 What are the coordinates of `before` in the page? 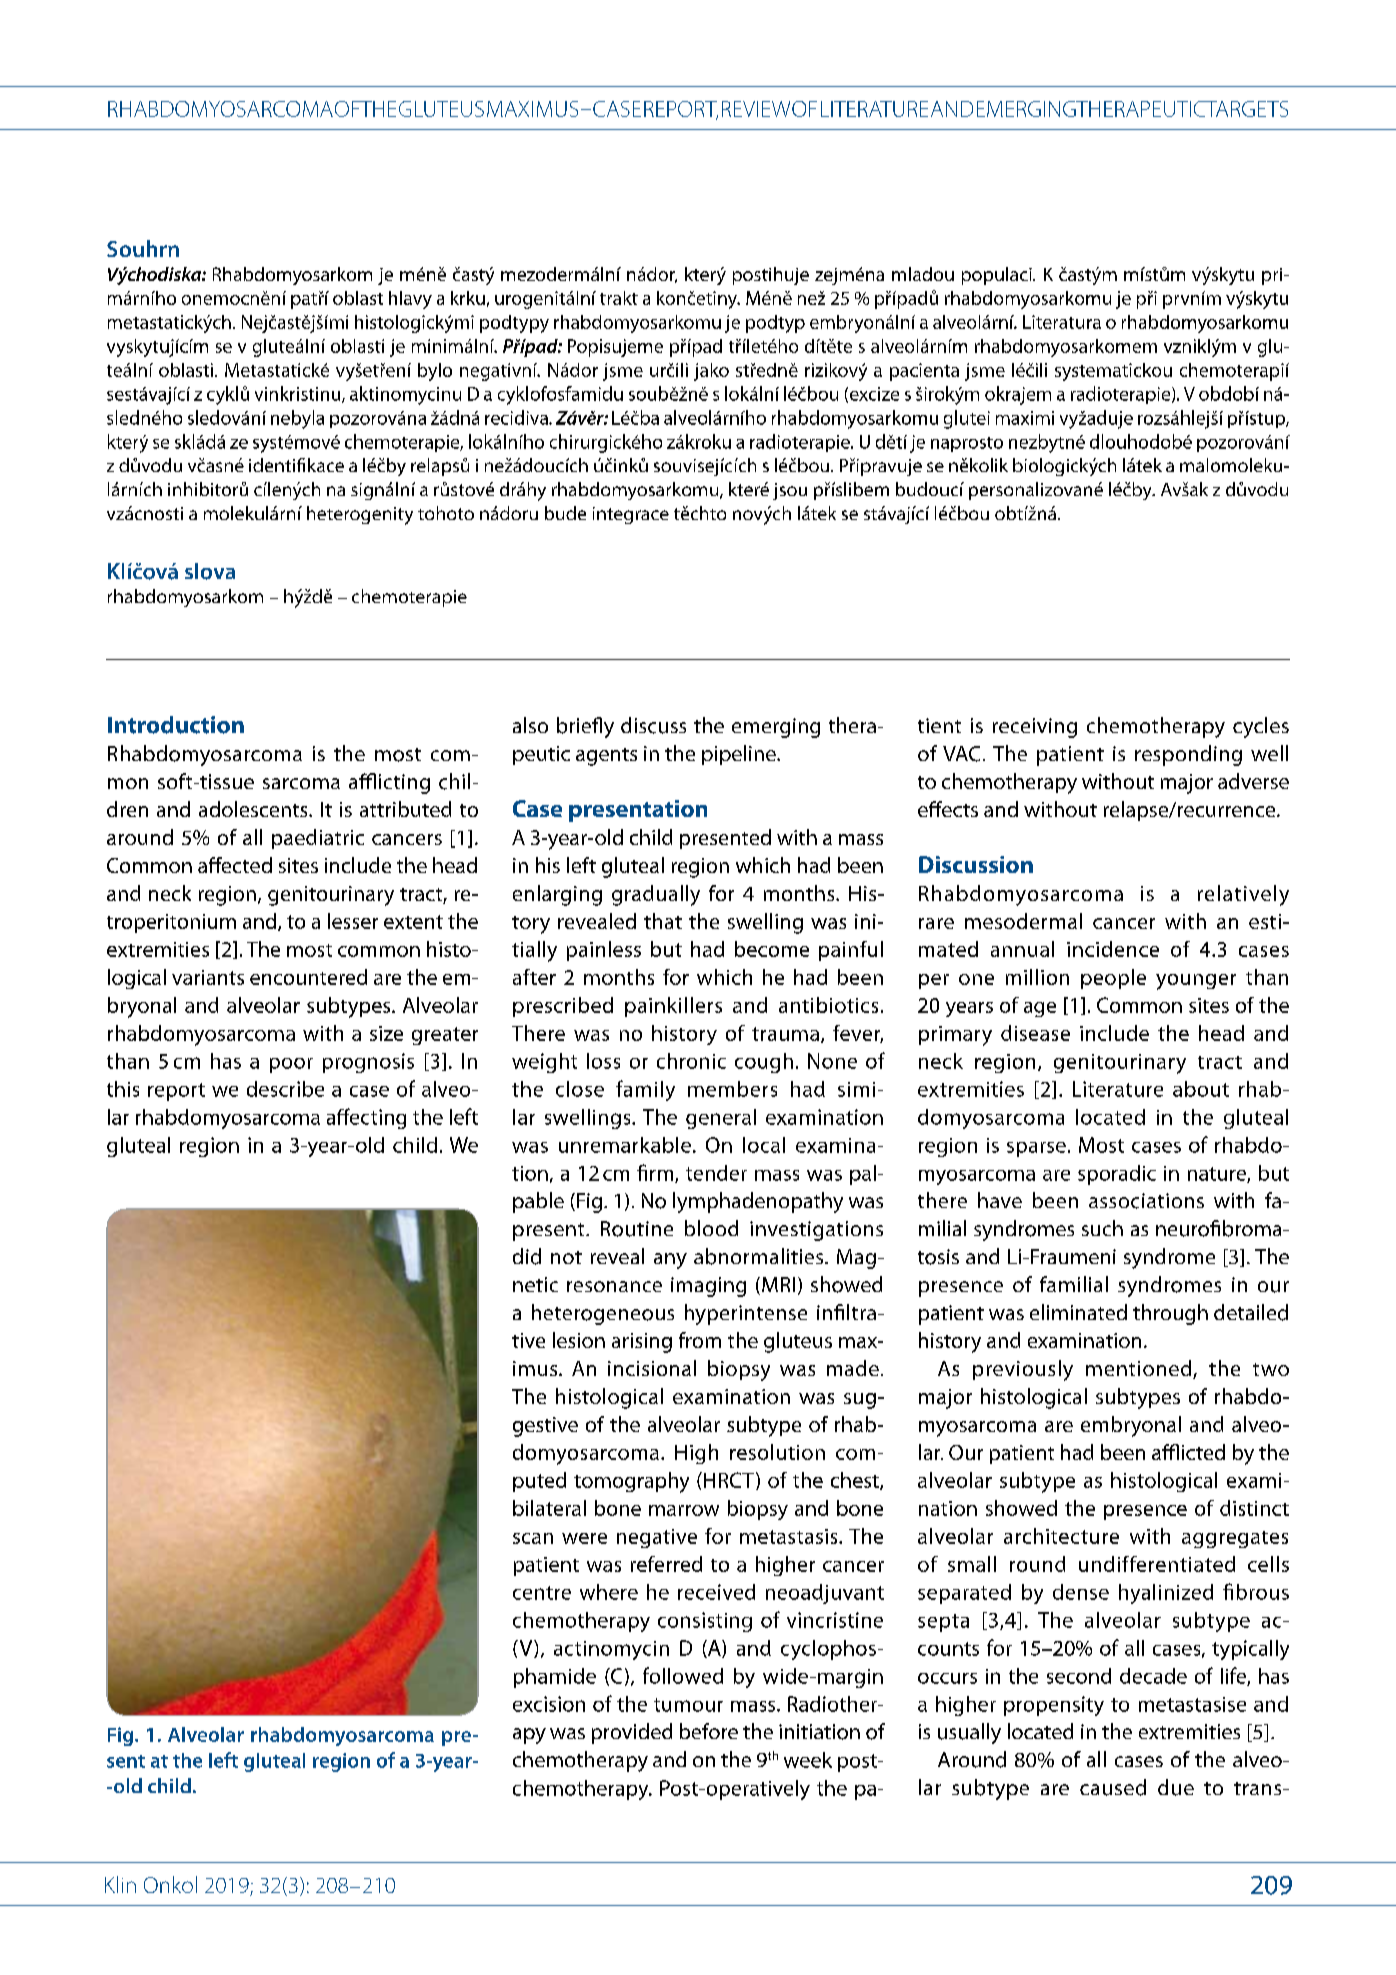 It's located at (709, 1731).
